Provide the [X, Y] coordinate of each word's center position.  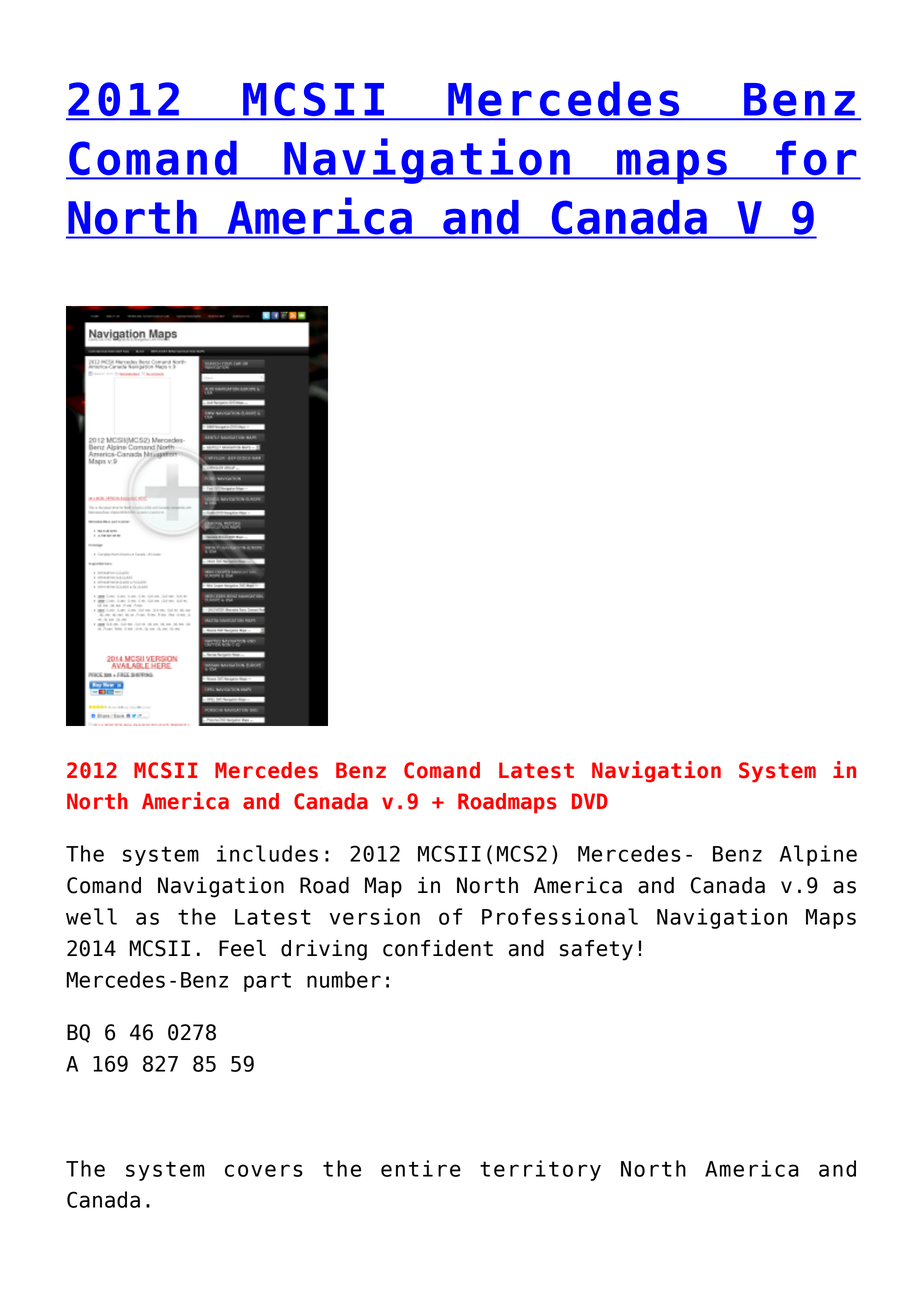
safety [596, 950]
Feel [242, 948]
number [344, 979]
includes [267, 853]
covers [264, 1170]
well [91, 916]
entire [421, 1168]
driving [324, 950]
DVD [590, 801]
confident [438, 948]
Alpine [818, 855]
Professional [560, 916]
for [816, 159]
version [375, 916]
